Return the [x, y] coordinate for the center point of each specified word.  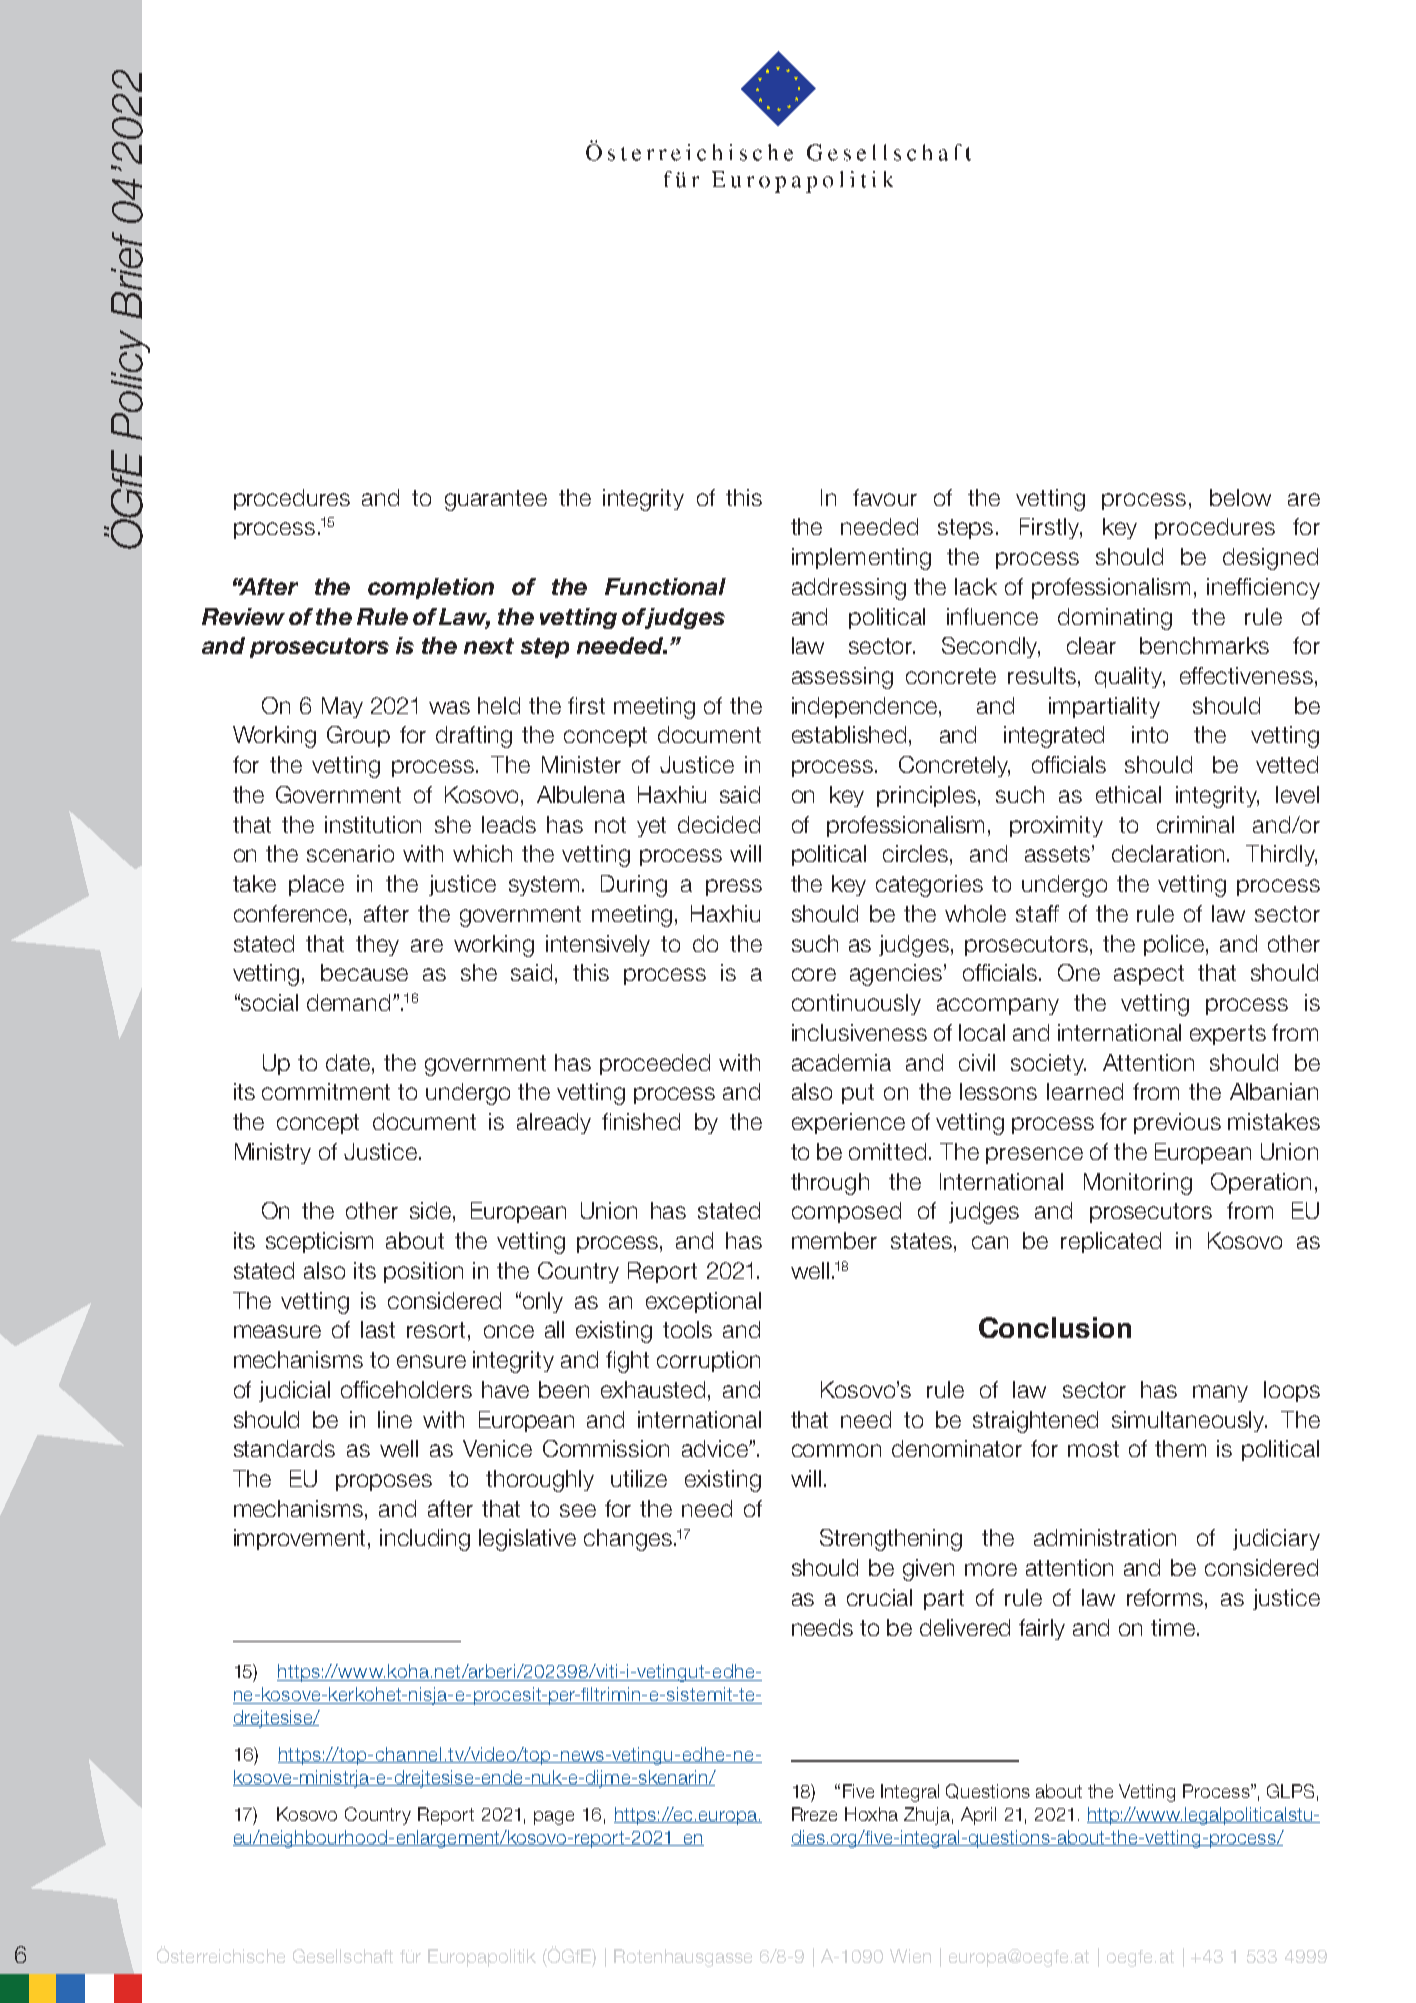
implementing [861, 559]
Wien [910, 1956]
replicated [1111, 1242]
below [1240, 497]
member [834, 1240]
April [978, 1816]
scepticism [319, 1242]
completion [431, 588]
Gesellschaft [343, 1956]
